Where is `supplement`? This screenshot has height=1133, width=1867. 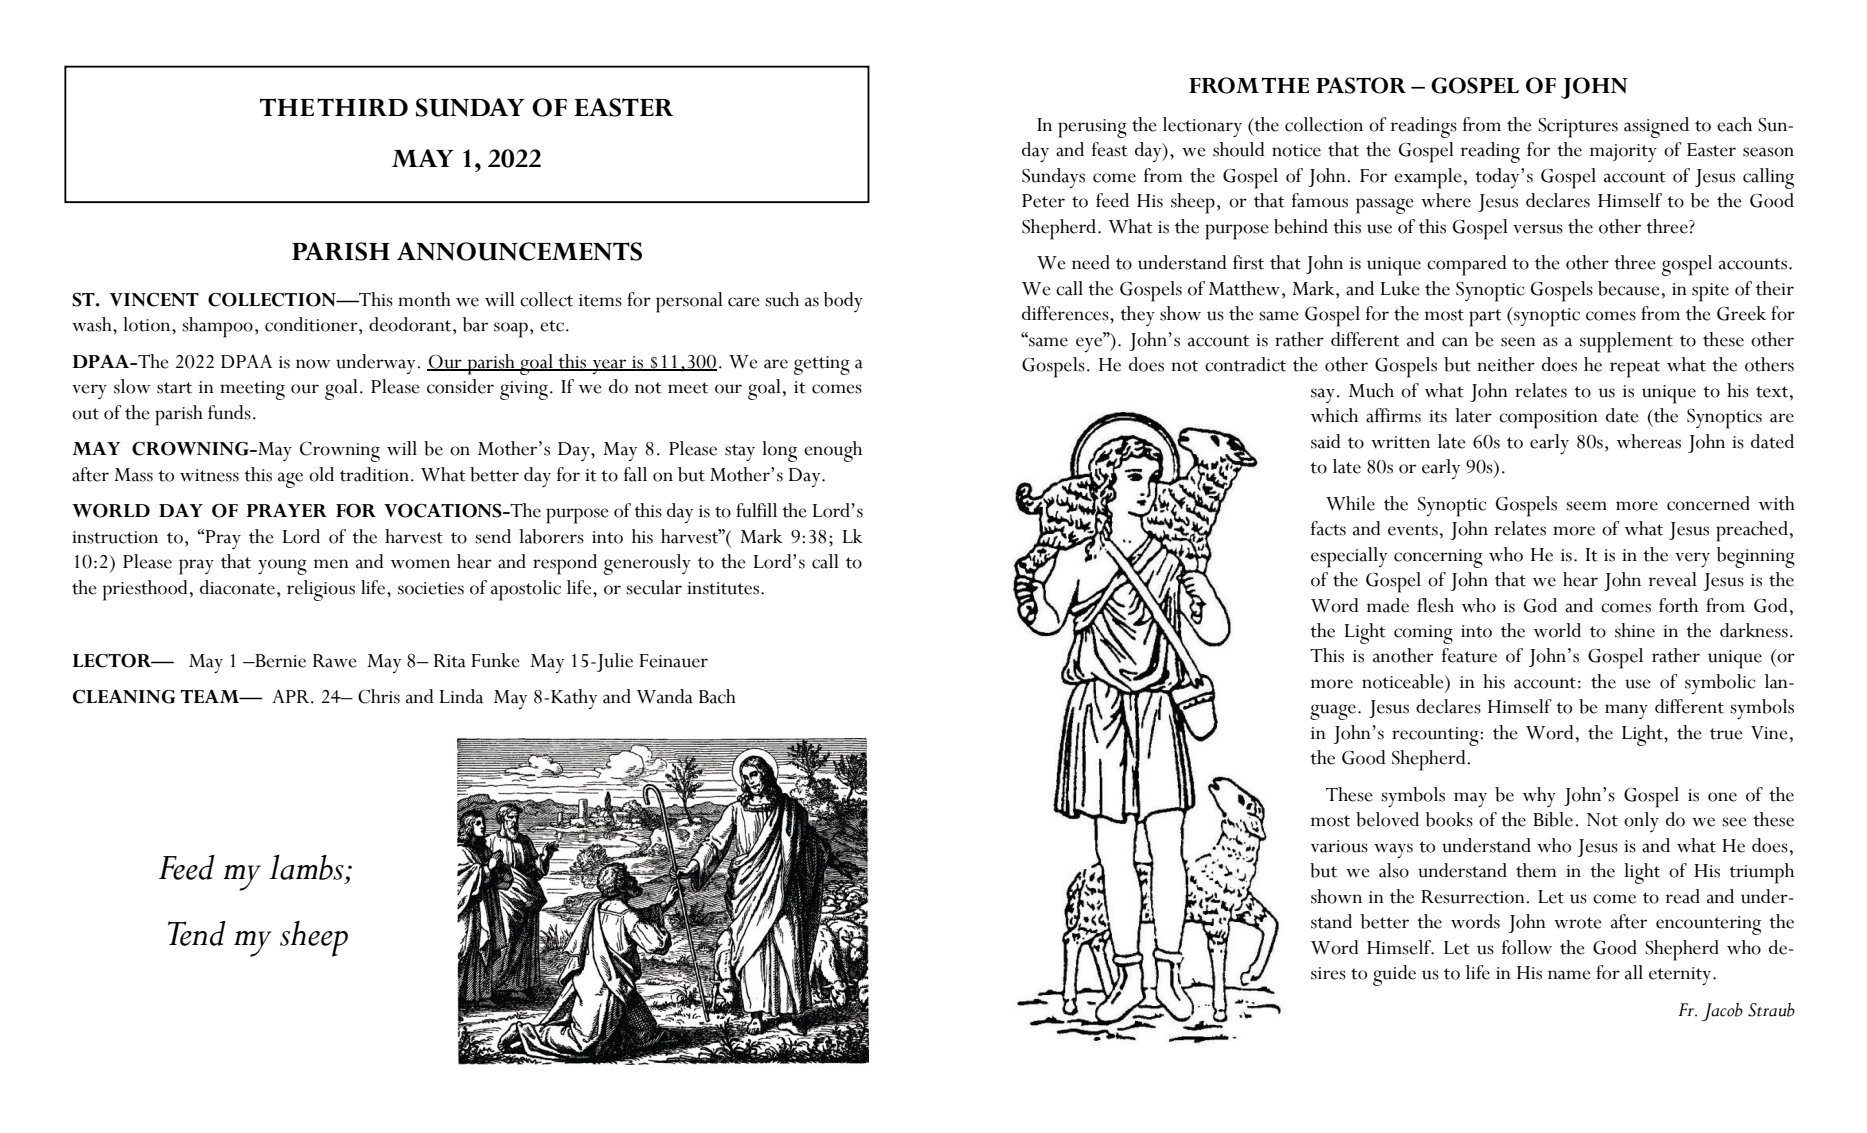 supplement is located at coordinates (1626, 342).
